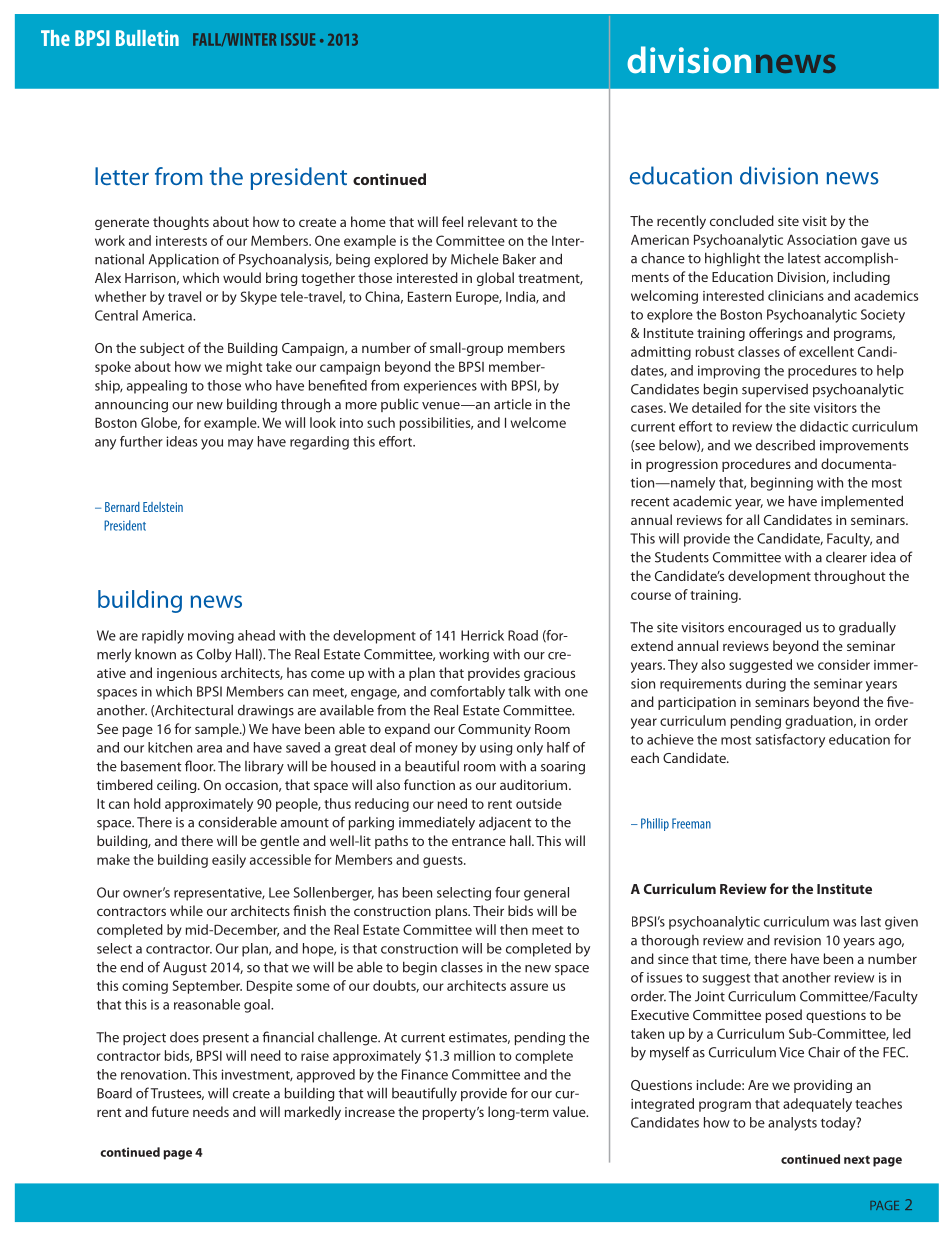 This page has height=1233, width=952. Describe the element at coordinates (513, 404) in the page. I see `article` at that location.
